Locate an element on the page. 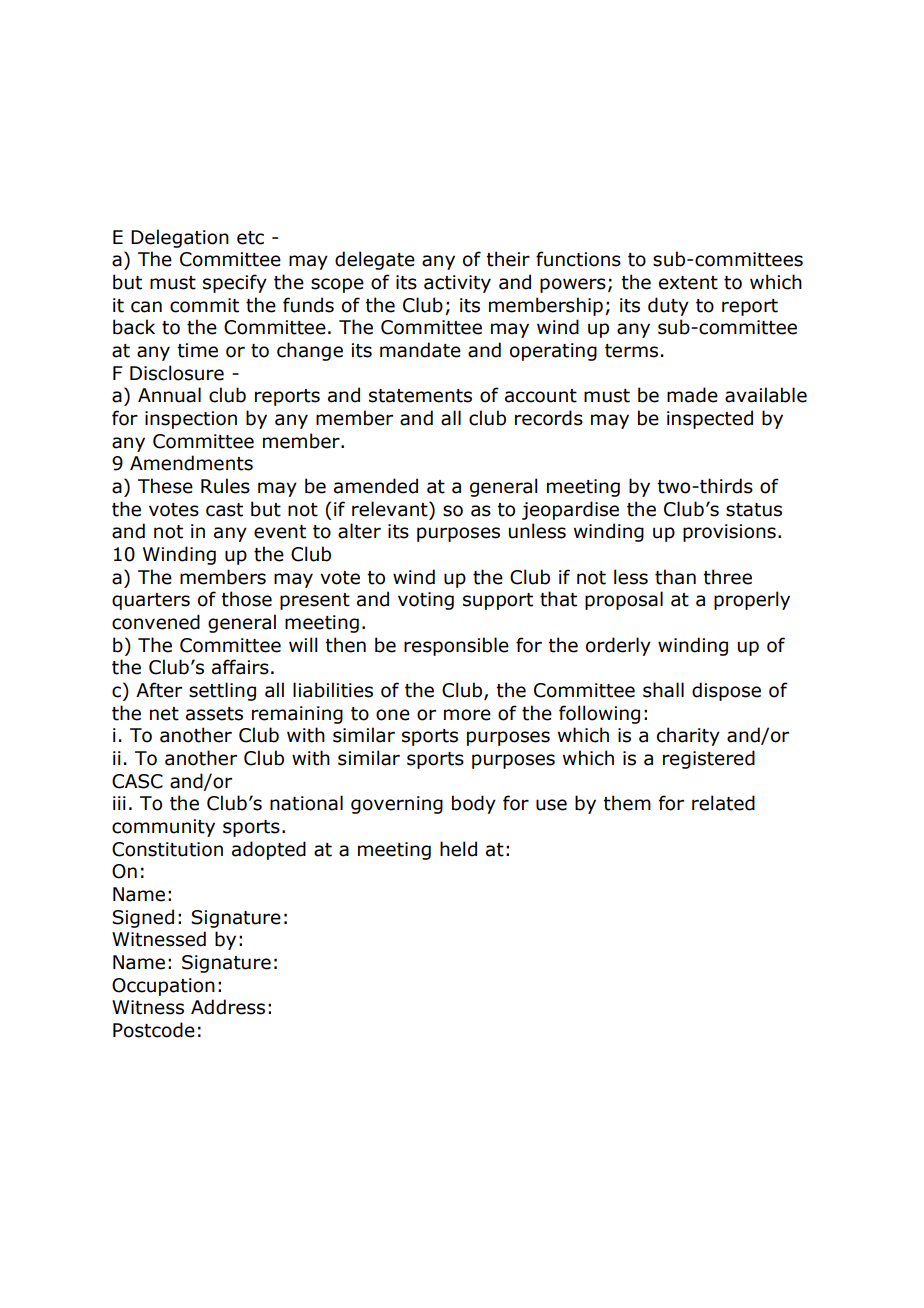 The image size is (924, 1308). provisions is located at coordinates (729, 533).
